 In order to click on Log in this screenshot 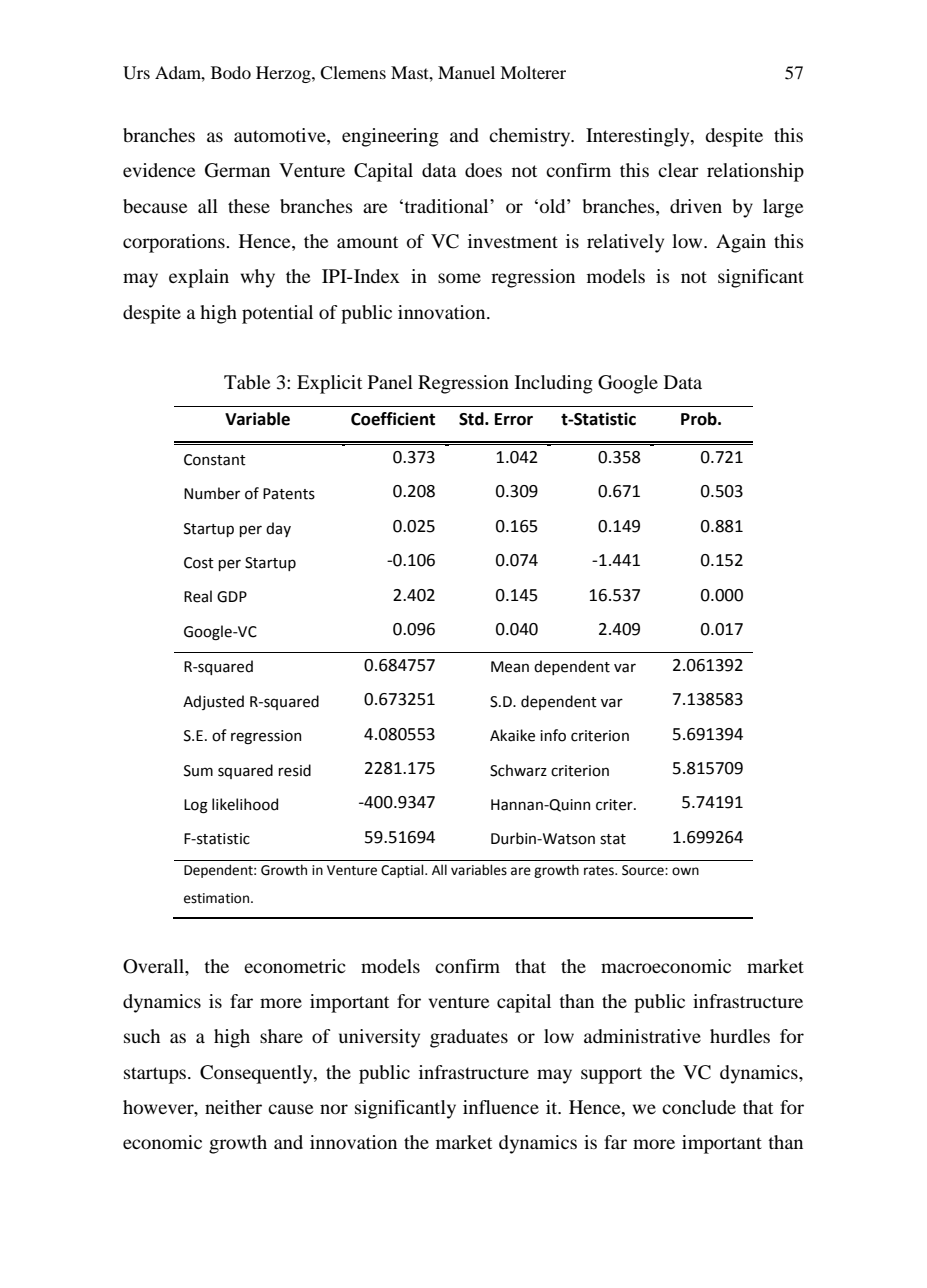, I will do `click(196, 806)`.
